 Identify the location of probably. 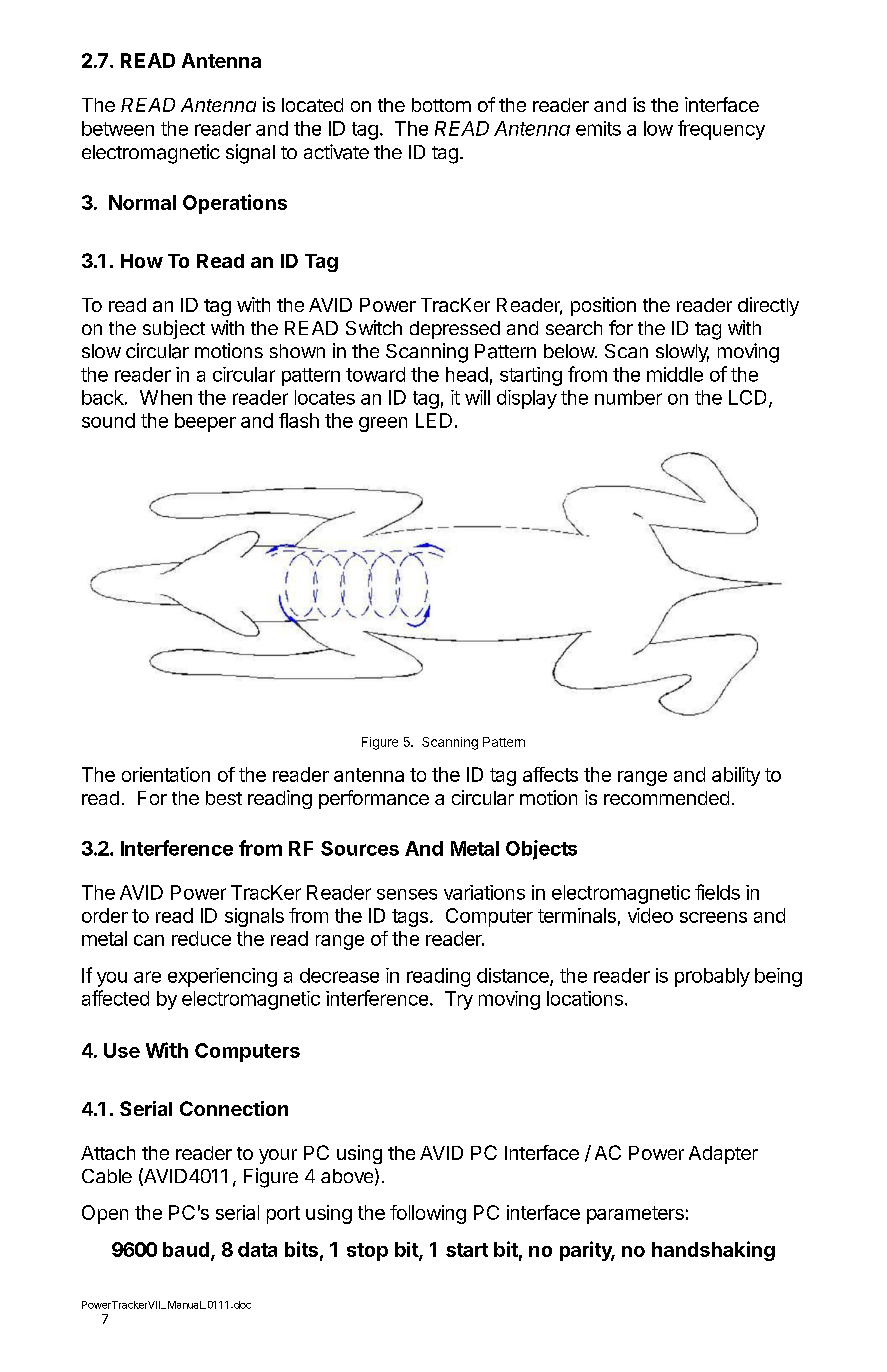
(712, 977).
